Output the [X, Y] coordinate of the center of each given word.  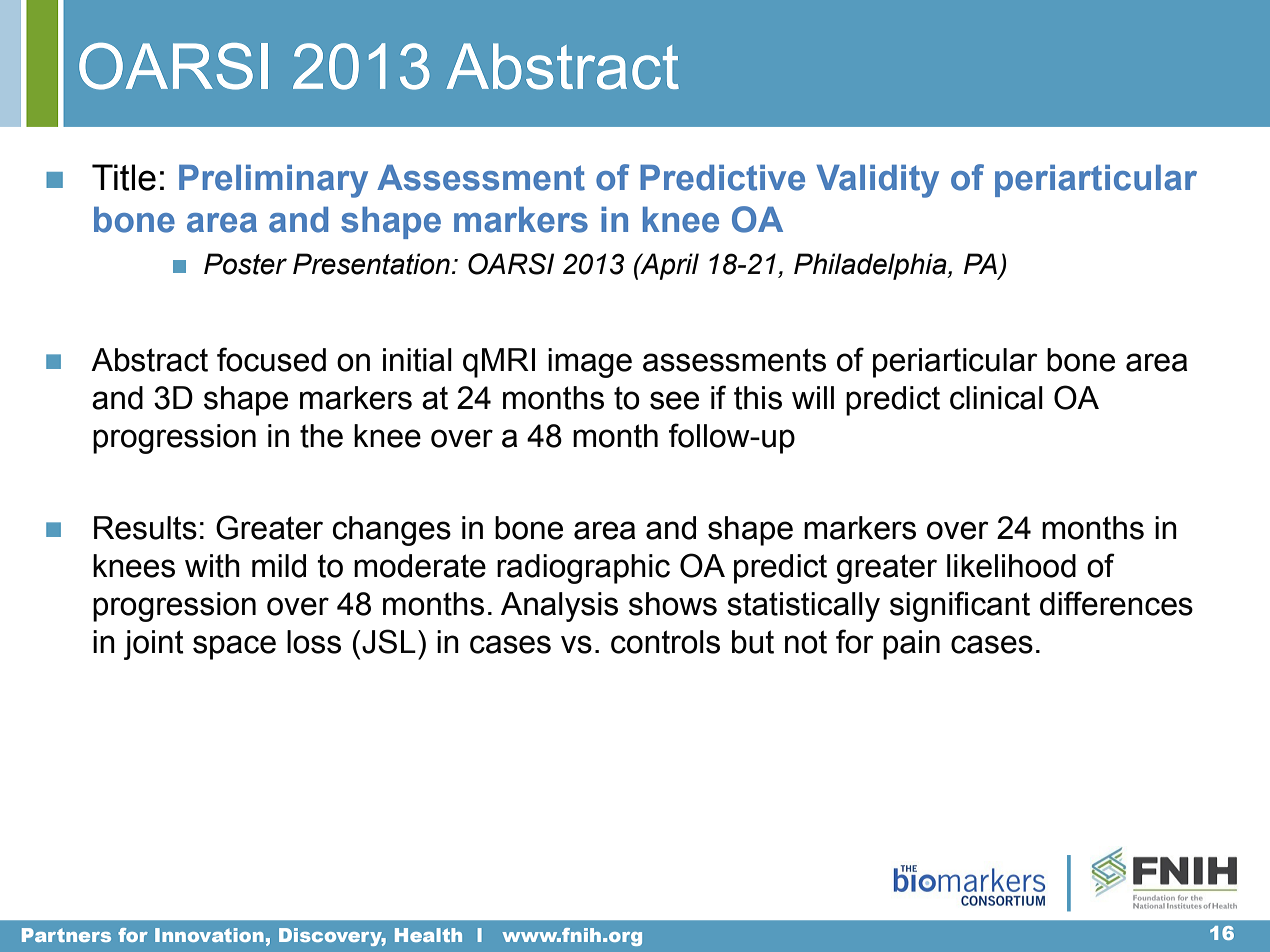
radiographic [583, 569]
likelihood [1011, 566]
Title [124, 177]
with [212, 566]
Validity [877, 181]
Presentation [371, 264]
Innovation [209, 935]
